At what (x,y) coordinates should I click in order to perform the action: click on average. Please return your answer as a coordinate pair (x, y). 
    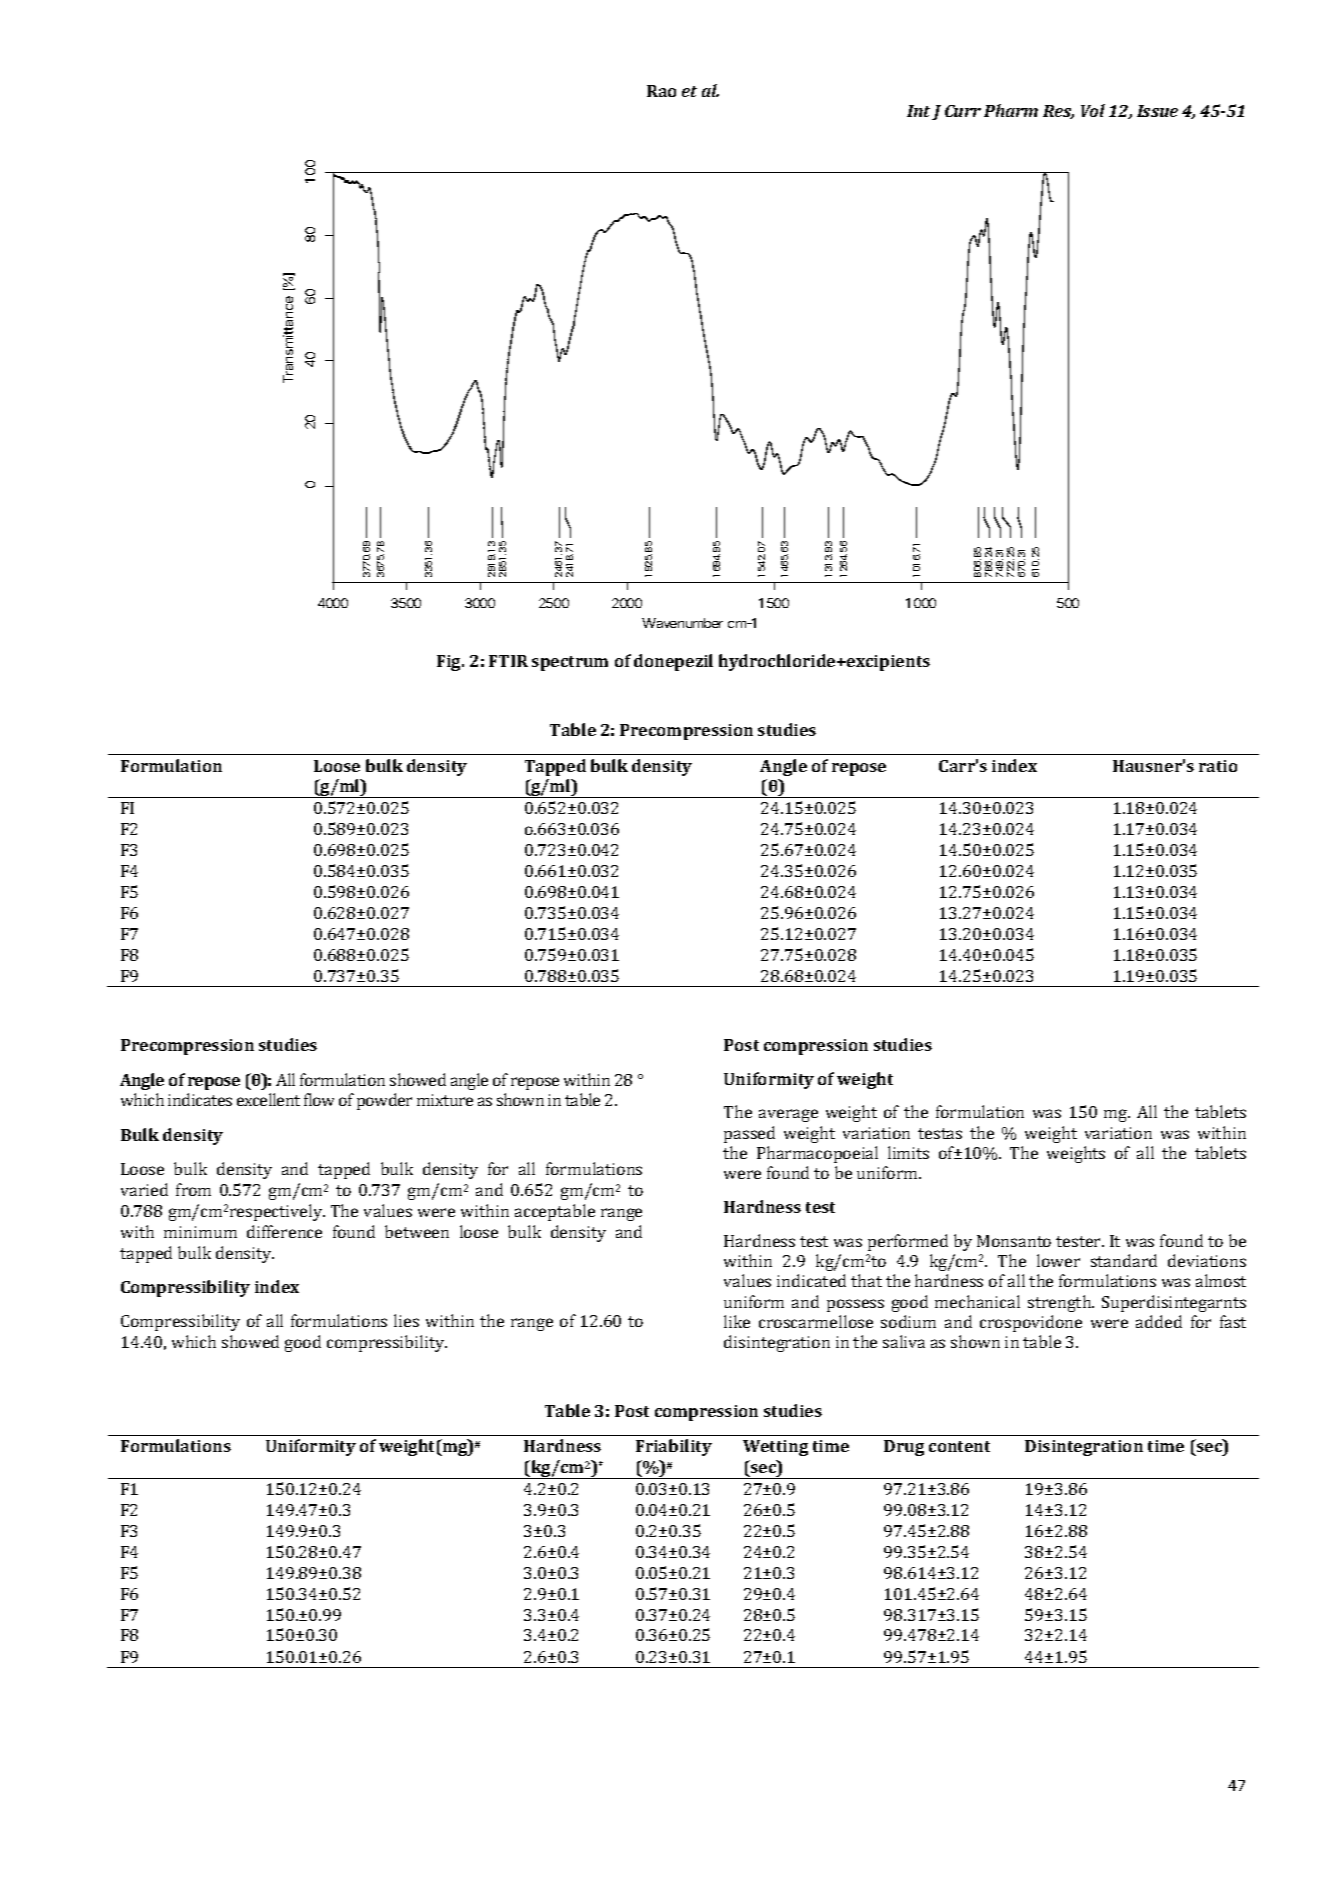
    Looking at the image, I should click on (788, 1115).
